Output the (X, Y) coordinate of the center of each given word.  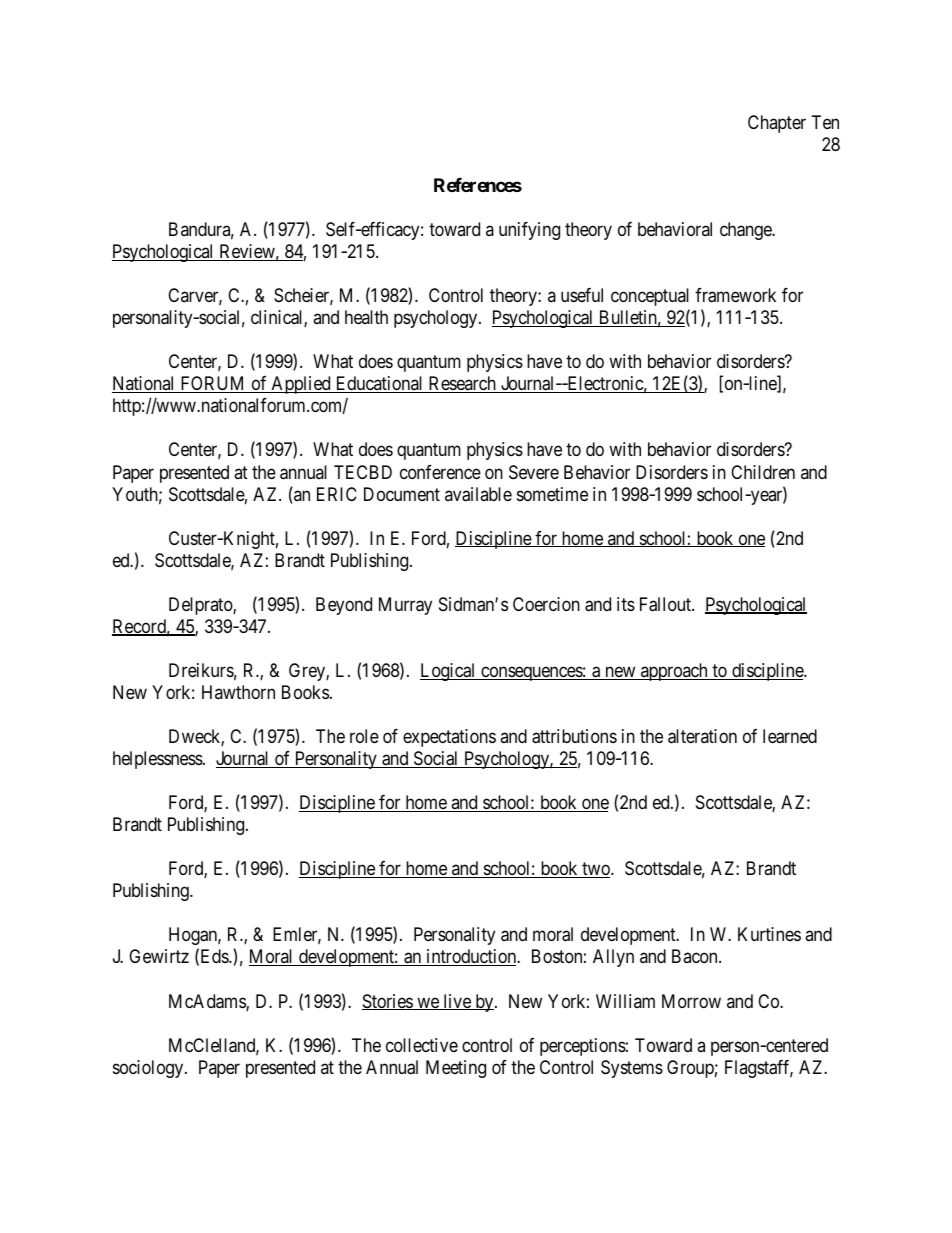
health (366, 317)
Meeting (456, 1069)
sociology (149, 1069)
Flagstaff (759, 1069)
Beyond (344, 606)
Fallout (667, 604)
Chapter (777, 124)
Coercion (546, 604)
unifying (529, 231)
